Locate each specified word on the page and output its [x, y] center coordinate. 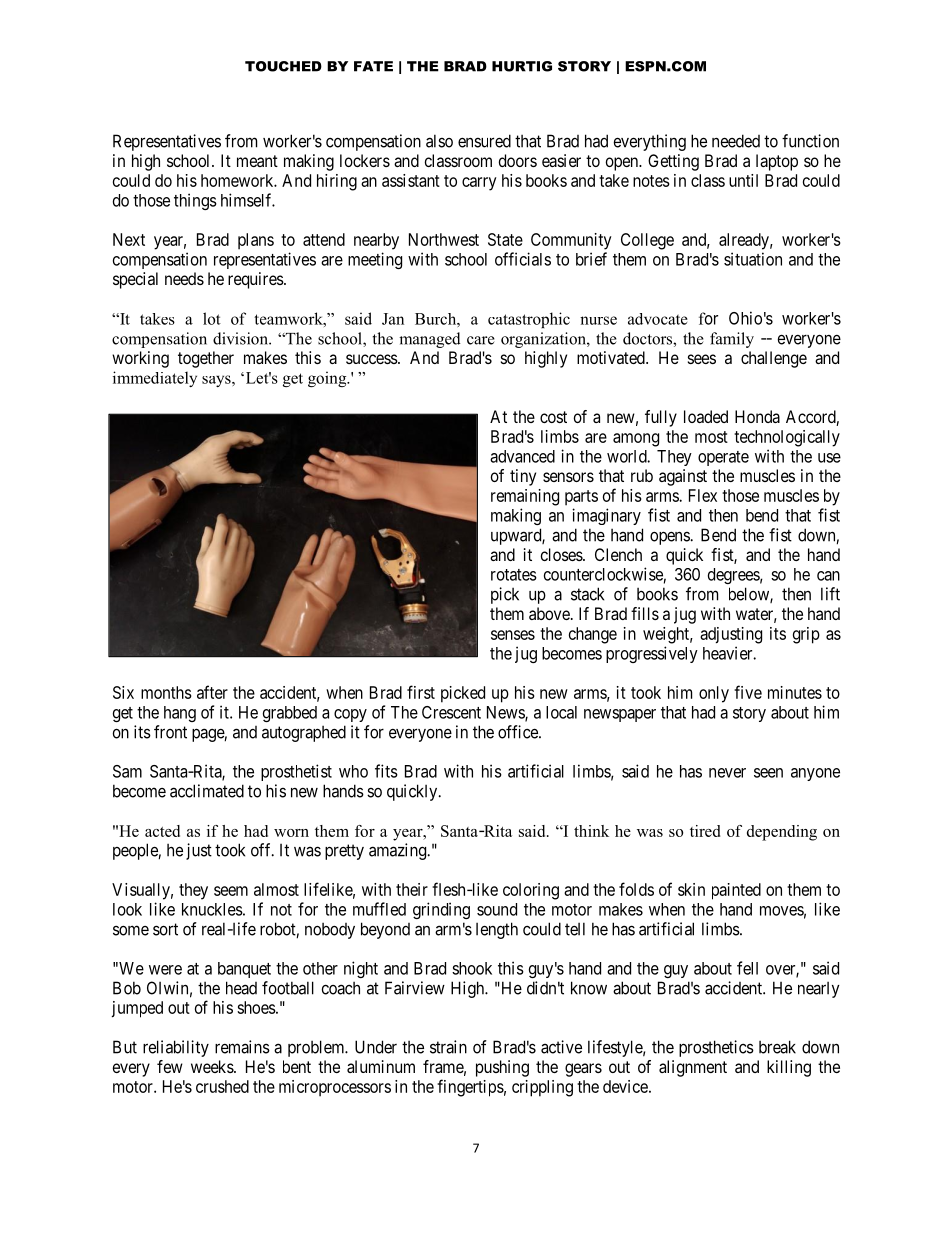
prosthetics [716, 1048]
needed [736, 141]
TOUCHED [283, 66]
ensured [484, 141]
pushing [502, 1068]
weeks [213, 1066]
